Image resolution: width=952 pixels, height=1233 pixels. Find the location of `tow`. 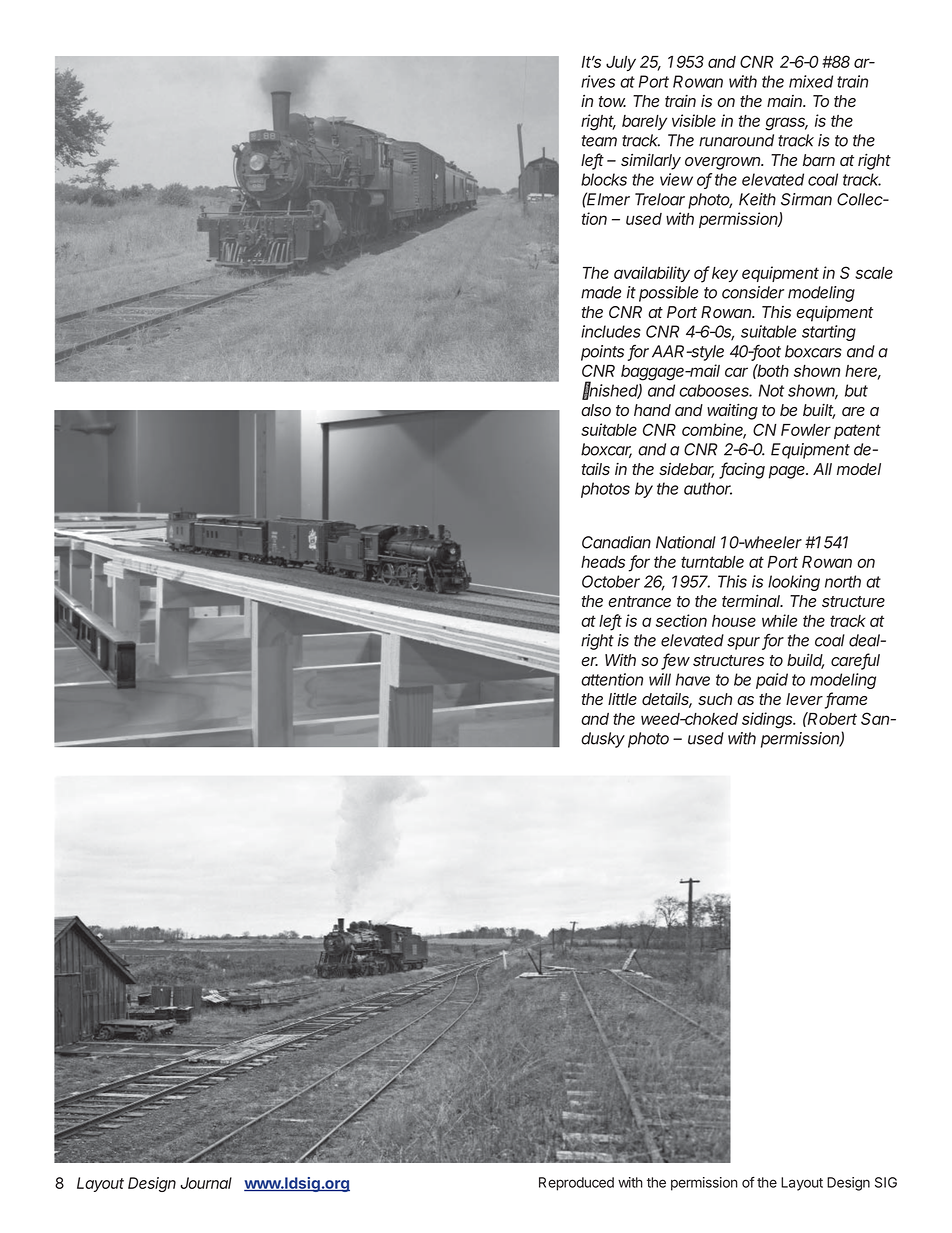

tow is located at coordinates (612, 101).
